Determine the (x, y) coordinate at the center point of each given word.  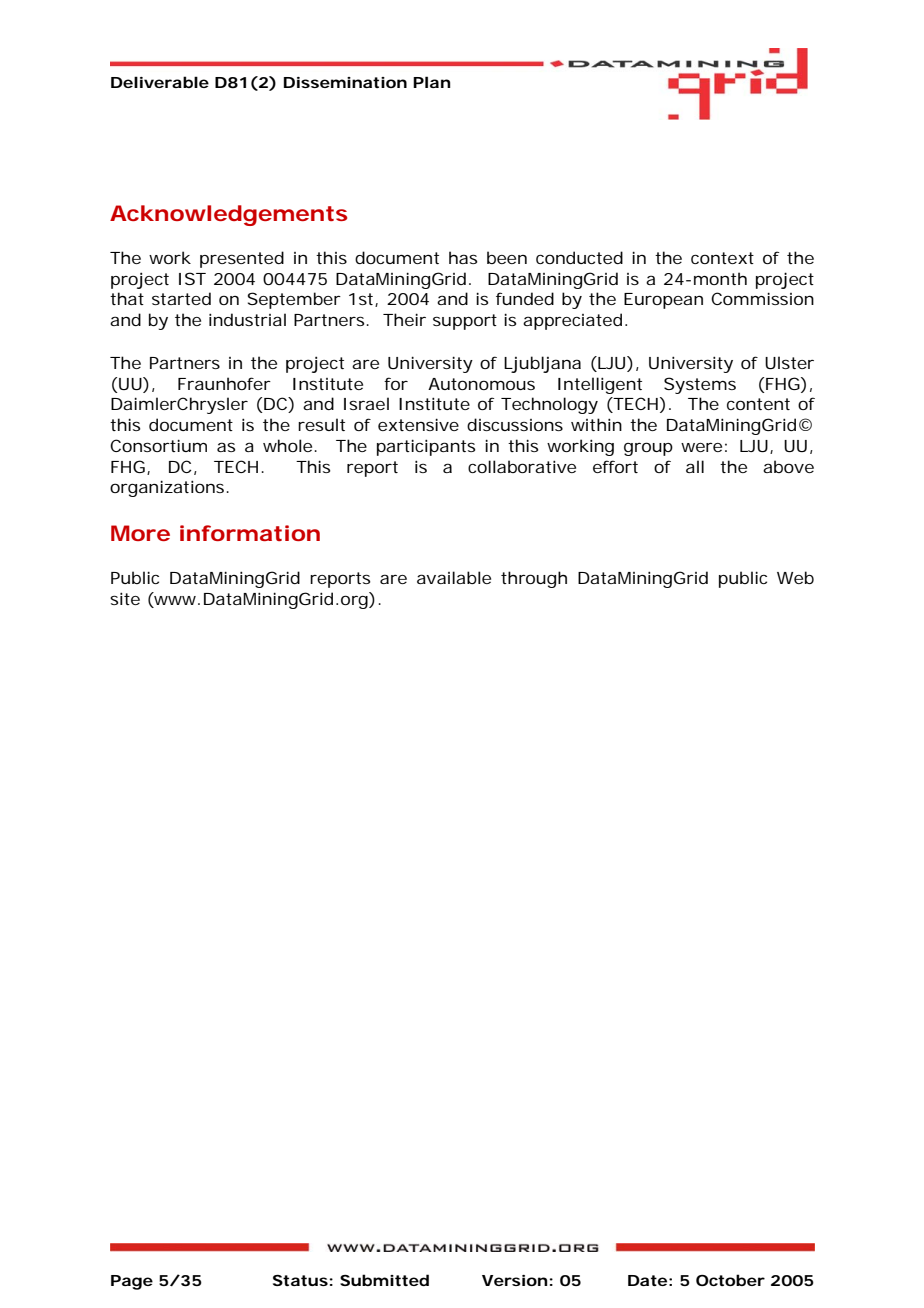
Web (795, 577)
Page (132, 1282)
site (125, 598)
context (722, 258)
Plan (431, 82)
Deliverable (160, 82)
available (454, 577)
